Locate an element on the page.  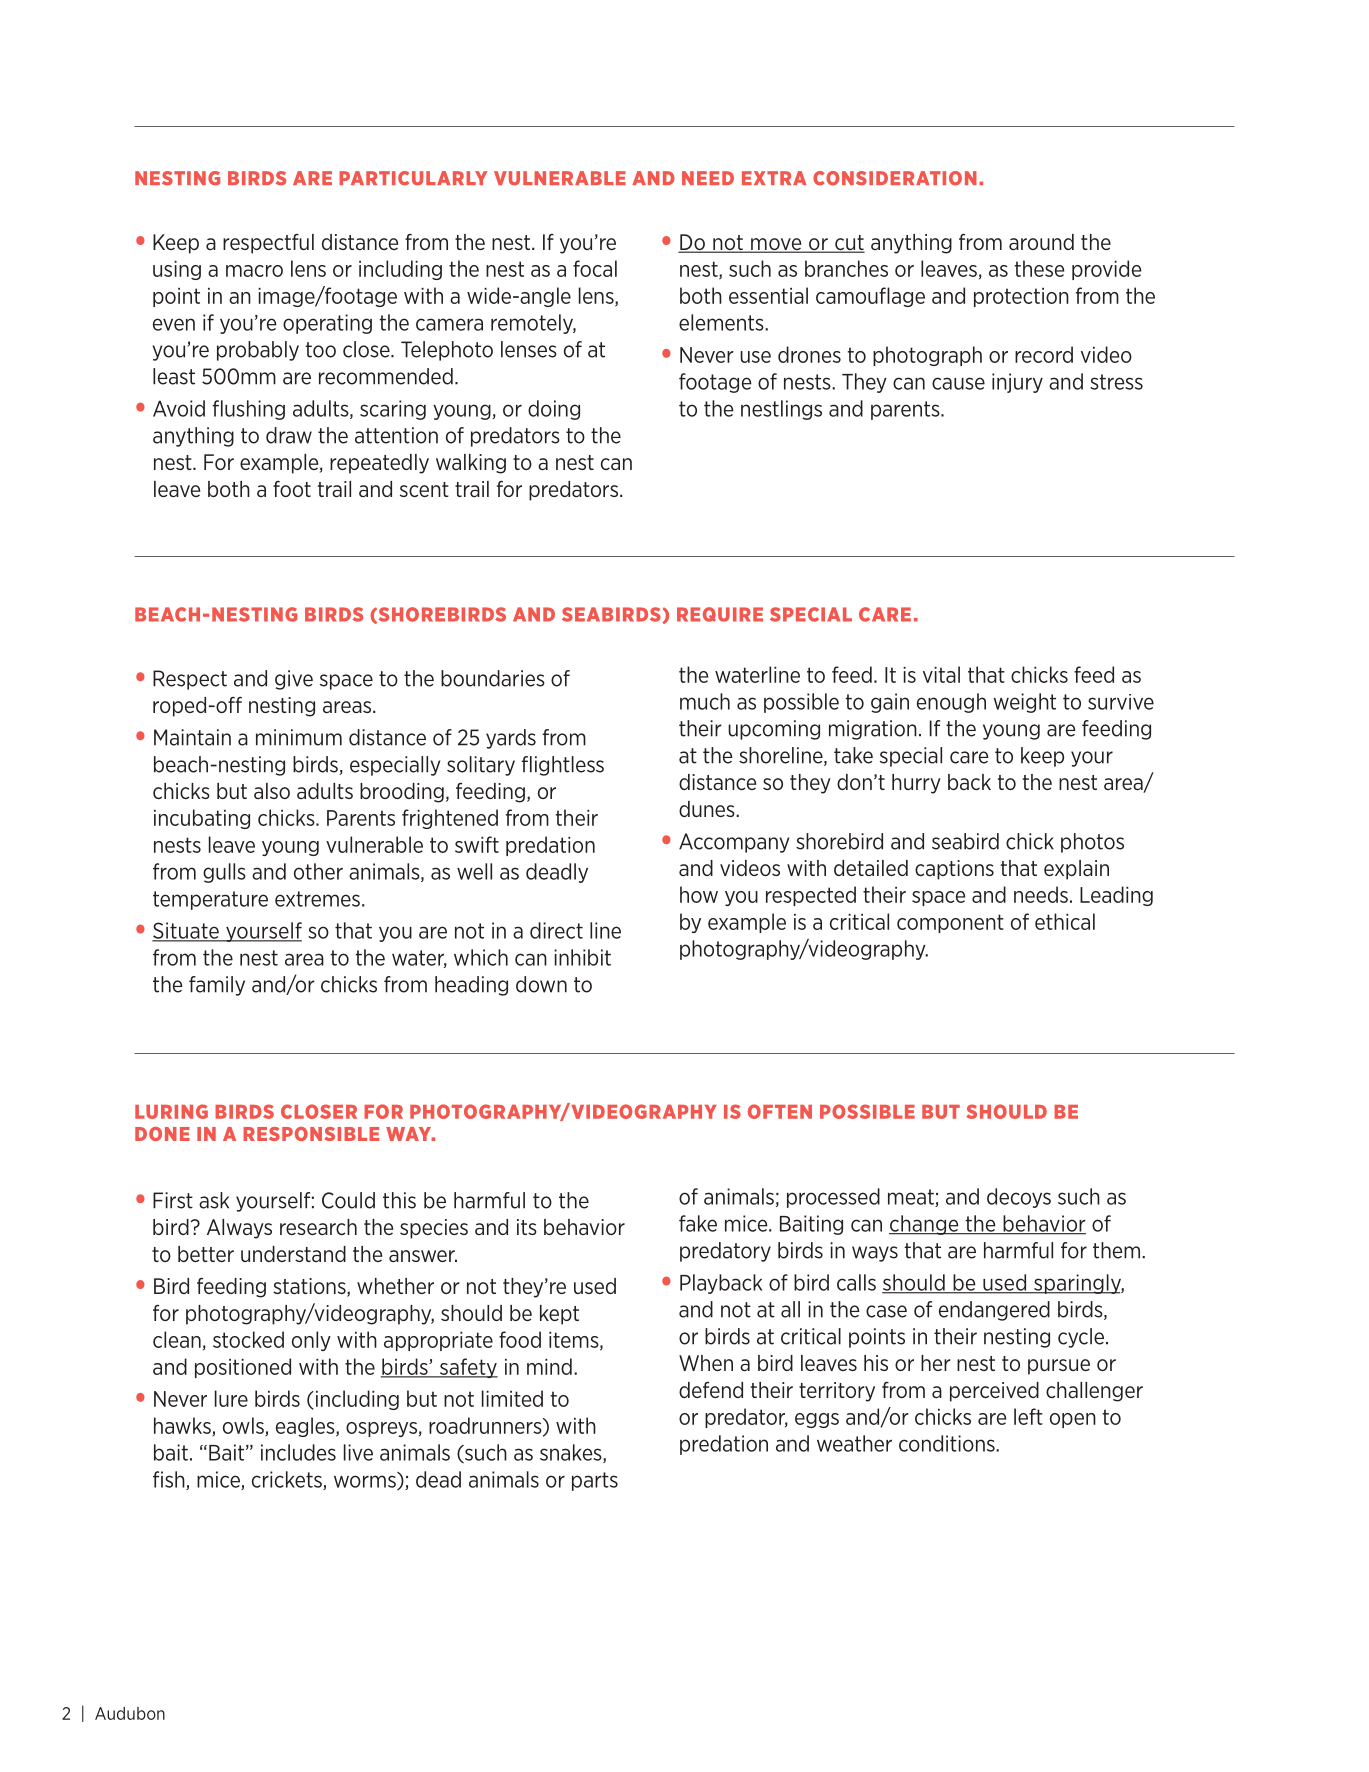
parts is located at coordinates (595, 1481).
